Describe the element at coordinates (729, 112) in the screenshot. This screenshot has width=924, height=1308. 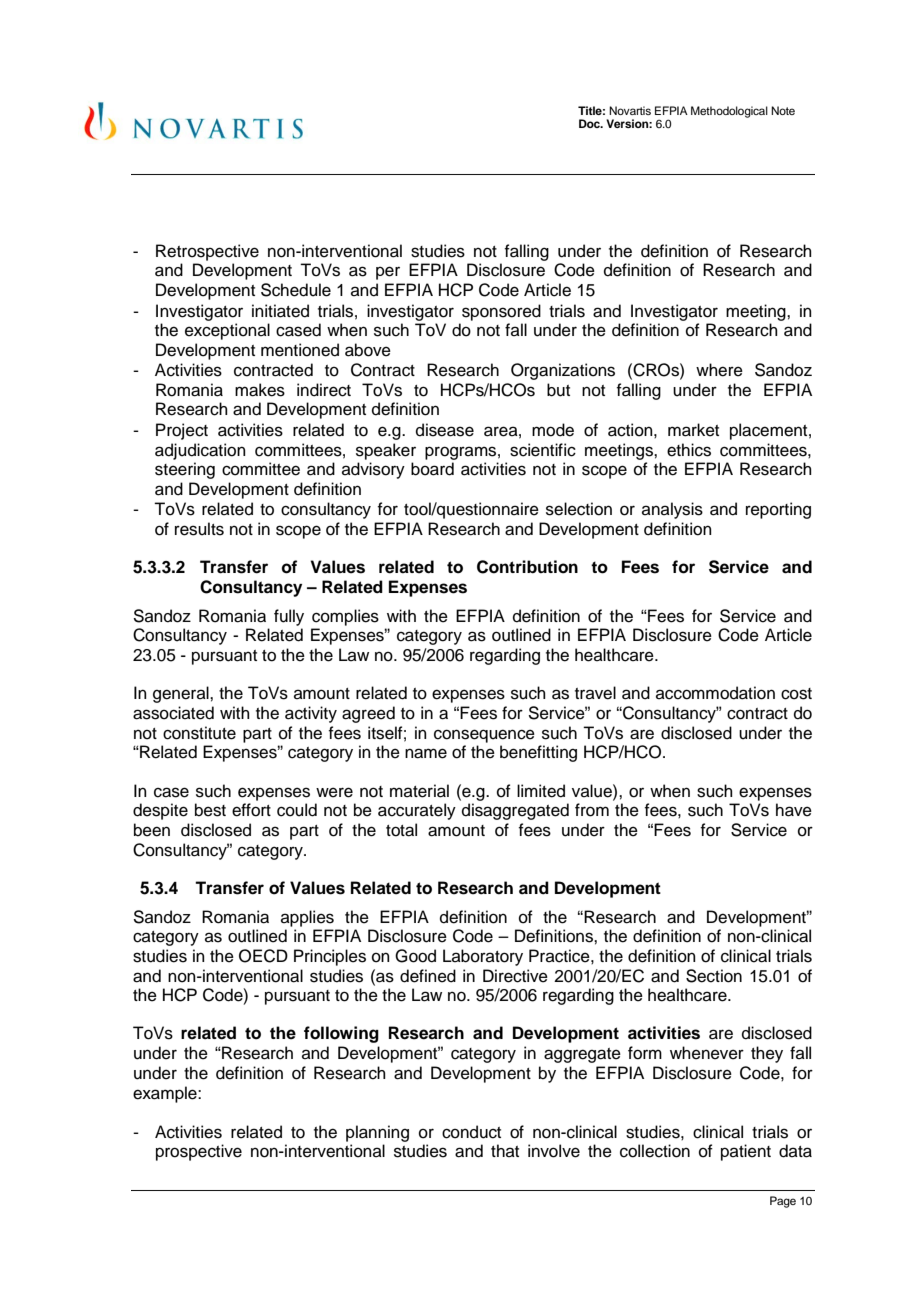
I see `Methodological` at that location.
